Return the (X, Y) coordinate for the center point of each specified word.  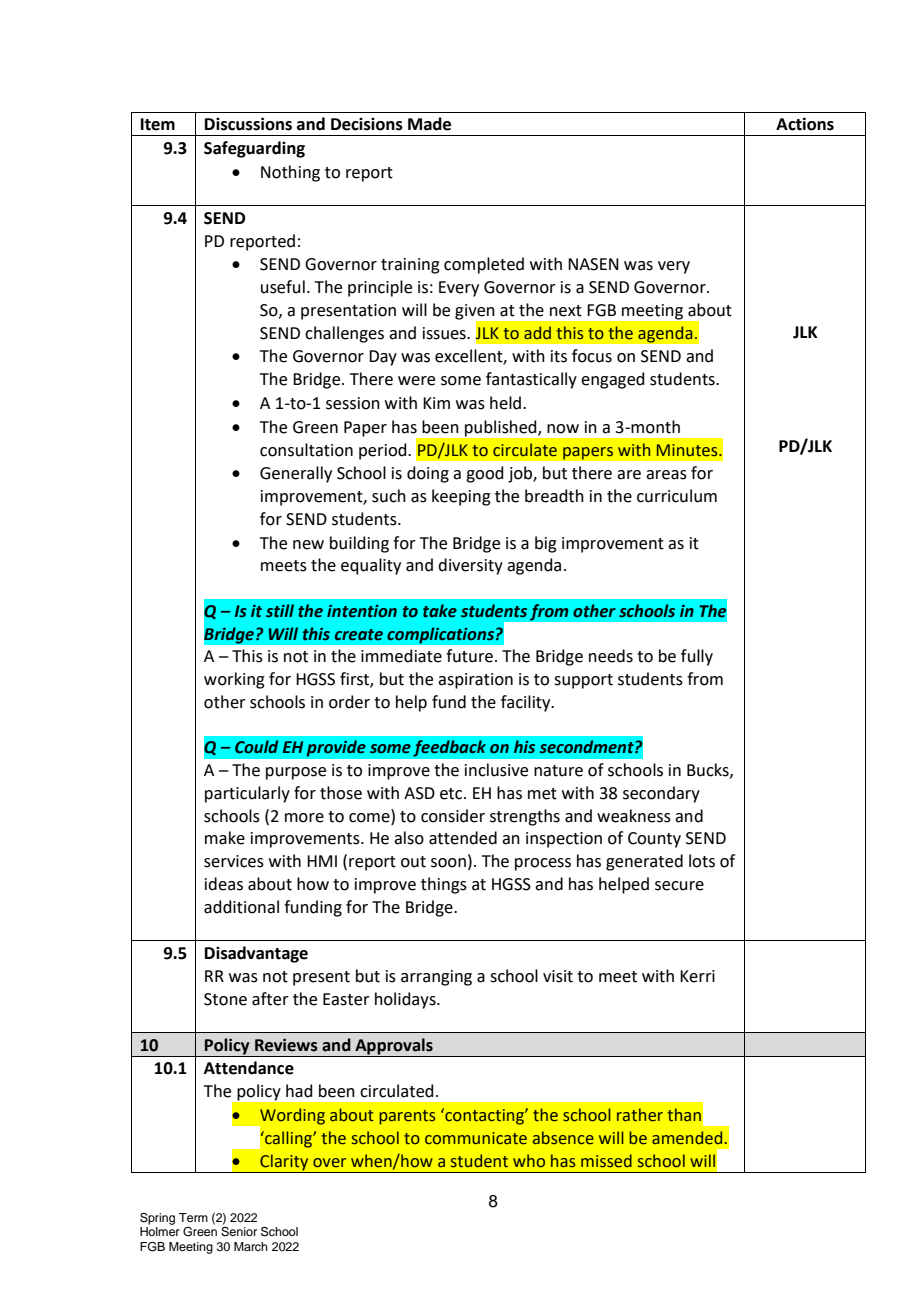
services (234, 861)
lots (702, 861)
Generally (296, 474)
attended (463, 838)
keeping (461, 497)
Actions (805, 124)
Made (429, 124)
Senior (239, 1232)
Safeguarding (254, 149)
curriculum (677, 496)
